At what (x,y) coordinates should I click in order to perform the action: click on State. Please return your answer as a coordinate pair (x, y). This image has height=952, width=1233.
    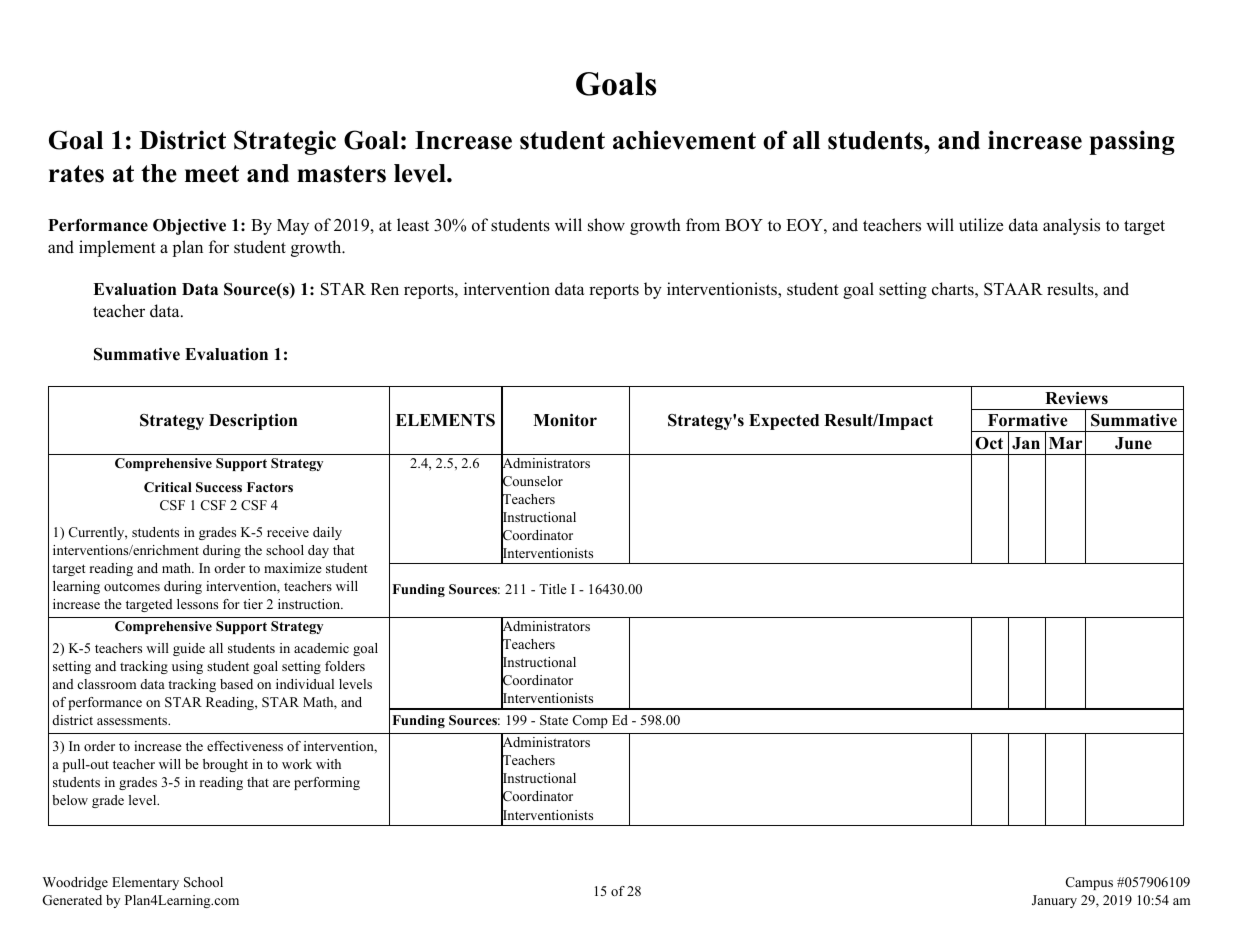
    Looking at the image, I should click on (554, 720).
